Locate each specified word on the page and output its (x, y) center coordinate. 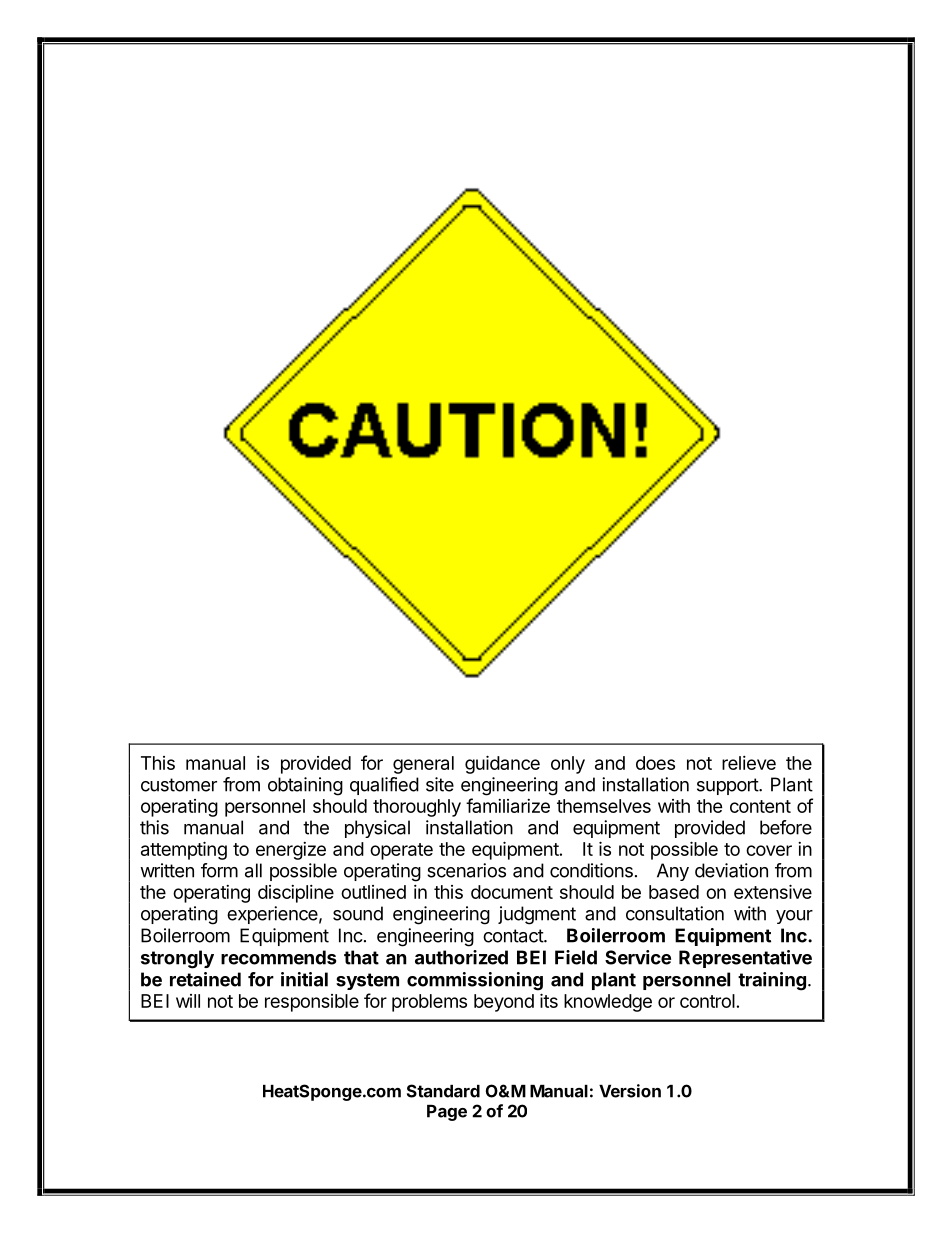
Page (447, 1113)
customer (179, 785)
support (728, 786)
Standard (443, 1091)
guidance (502, 764)
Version (630, 1091)
